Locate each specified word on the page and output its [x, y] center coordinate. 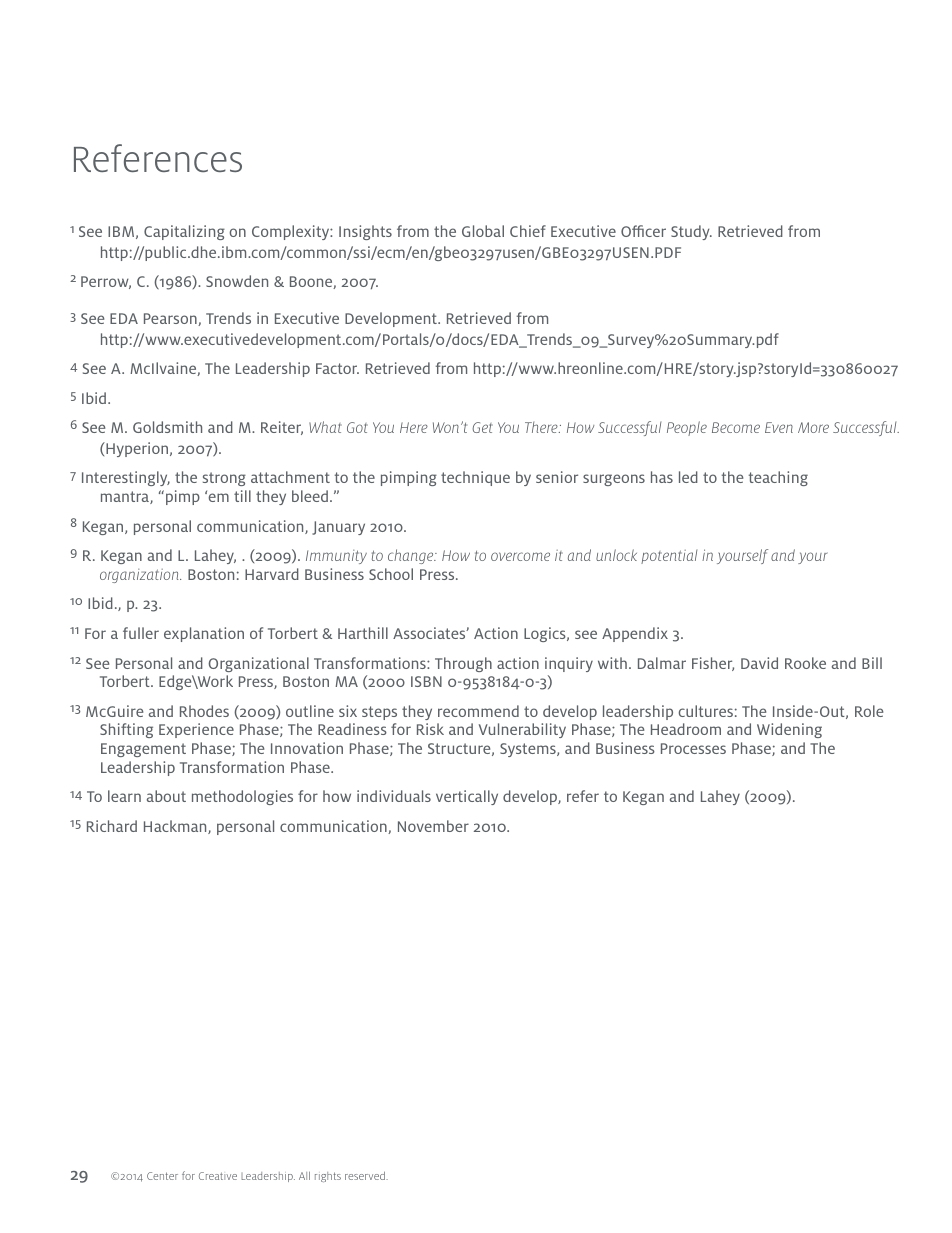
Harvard [272, 574]
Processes [693, 748]
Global [483, 231]
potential [669, 557]
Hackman [176, 827]
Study [691, 232]
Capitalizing [184, 232]
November [433, 826]
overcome [520, 556]
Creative [218, 1176]
